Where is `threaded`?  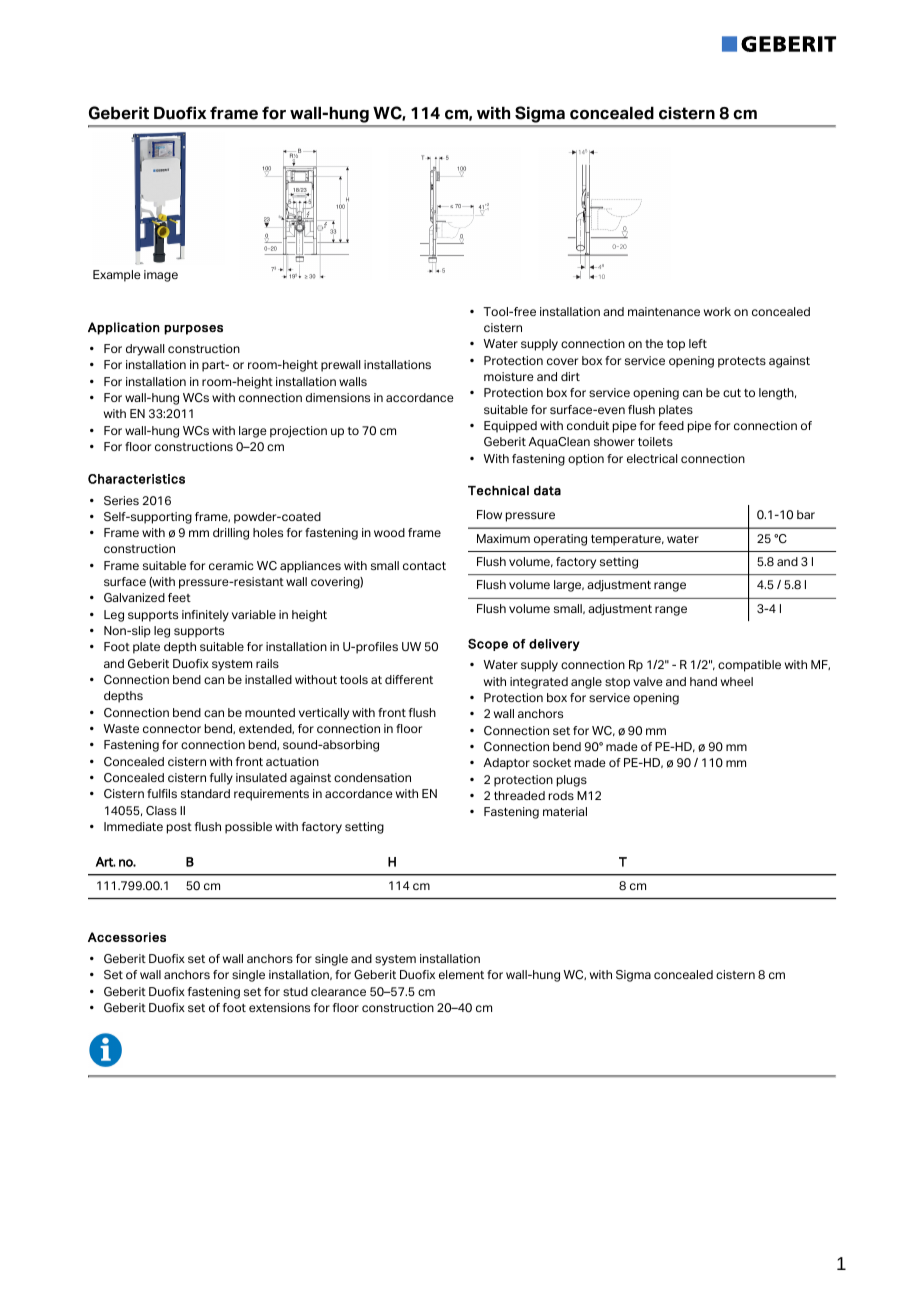
threaded is located at coordinates (519, 795).
